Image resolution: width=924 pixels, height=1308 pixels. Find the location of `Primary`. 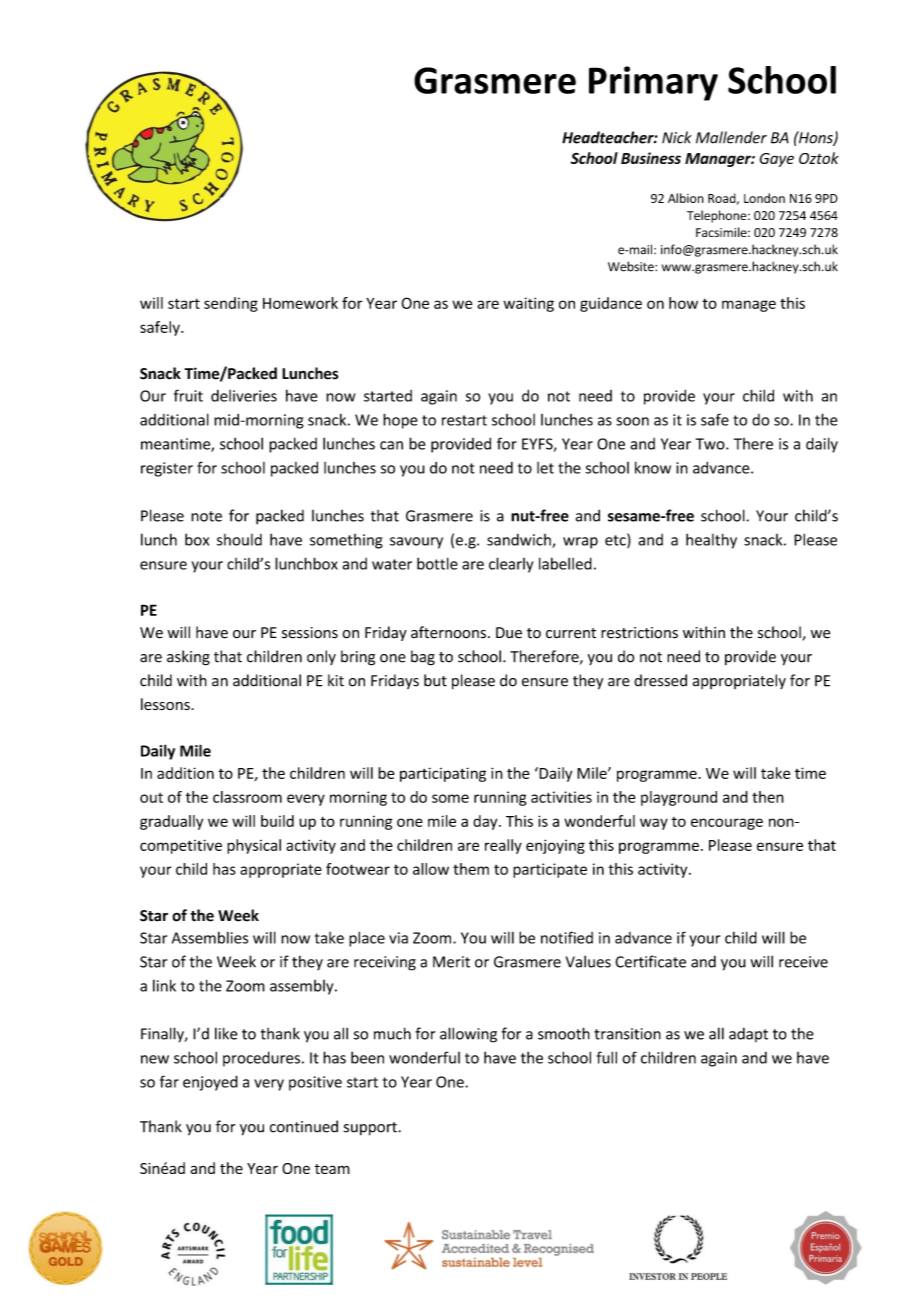

Primary is located at coordinates (653, 83).
